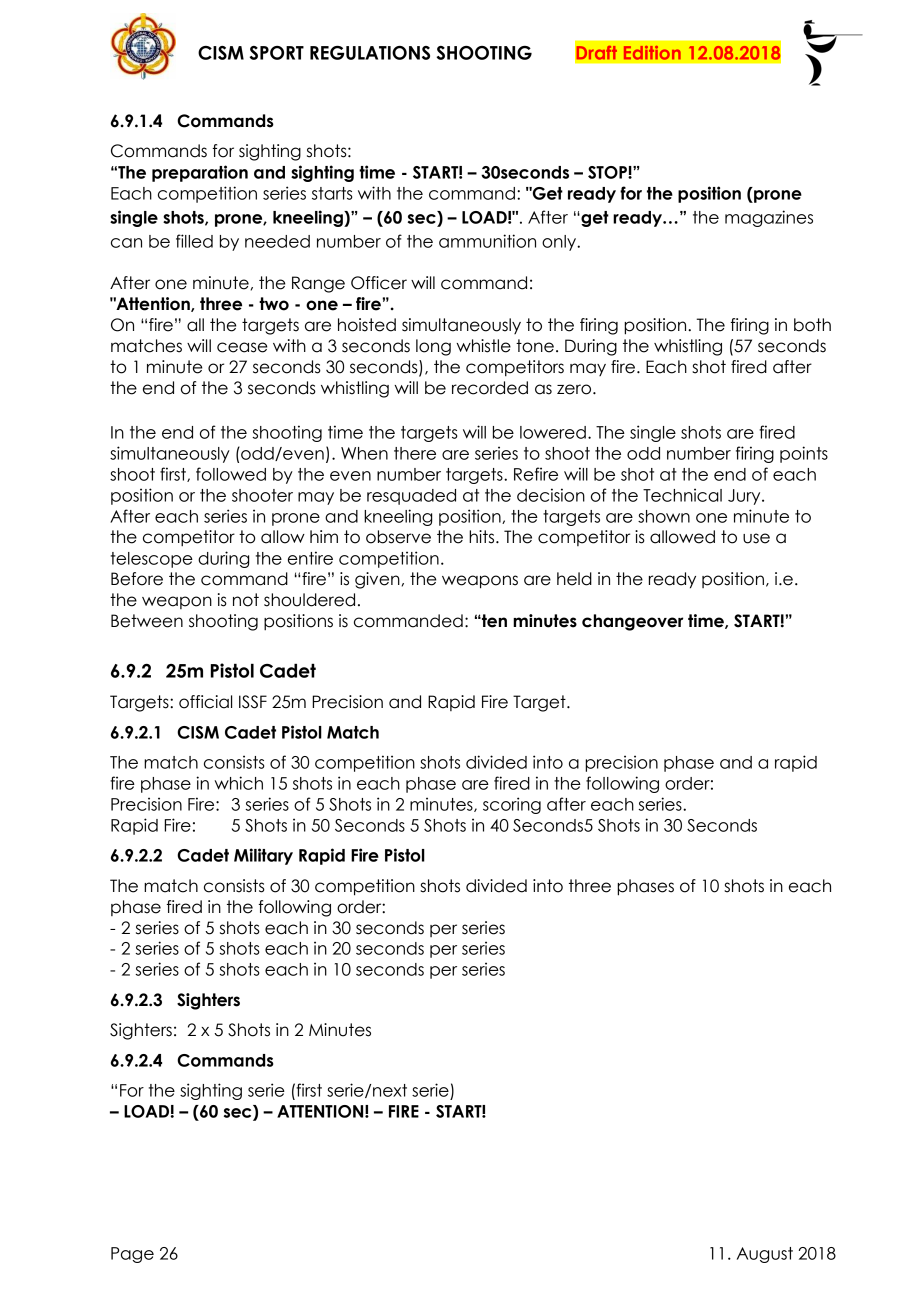  What do you see at coordinates (263, 856) in the document?
I see `Military` at bounding box center [263, 856].
